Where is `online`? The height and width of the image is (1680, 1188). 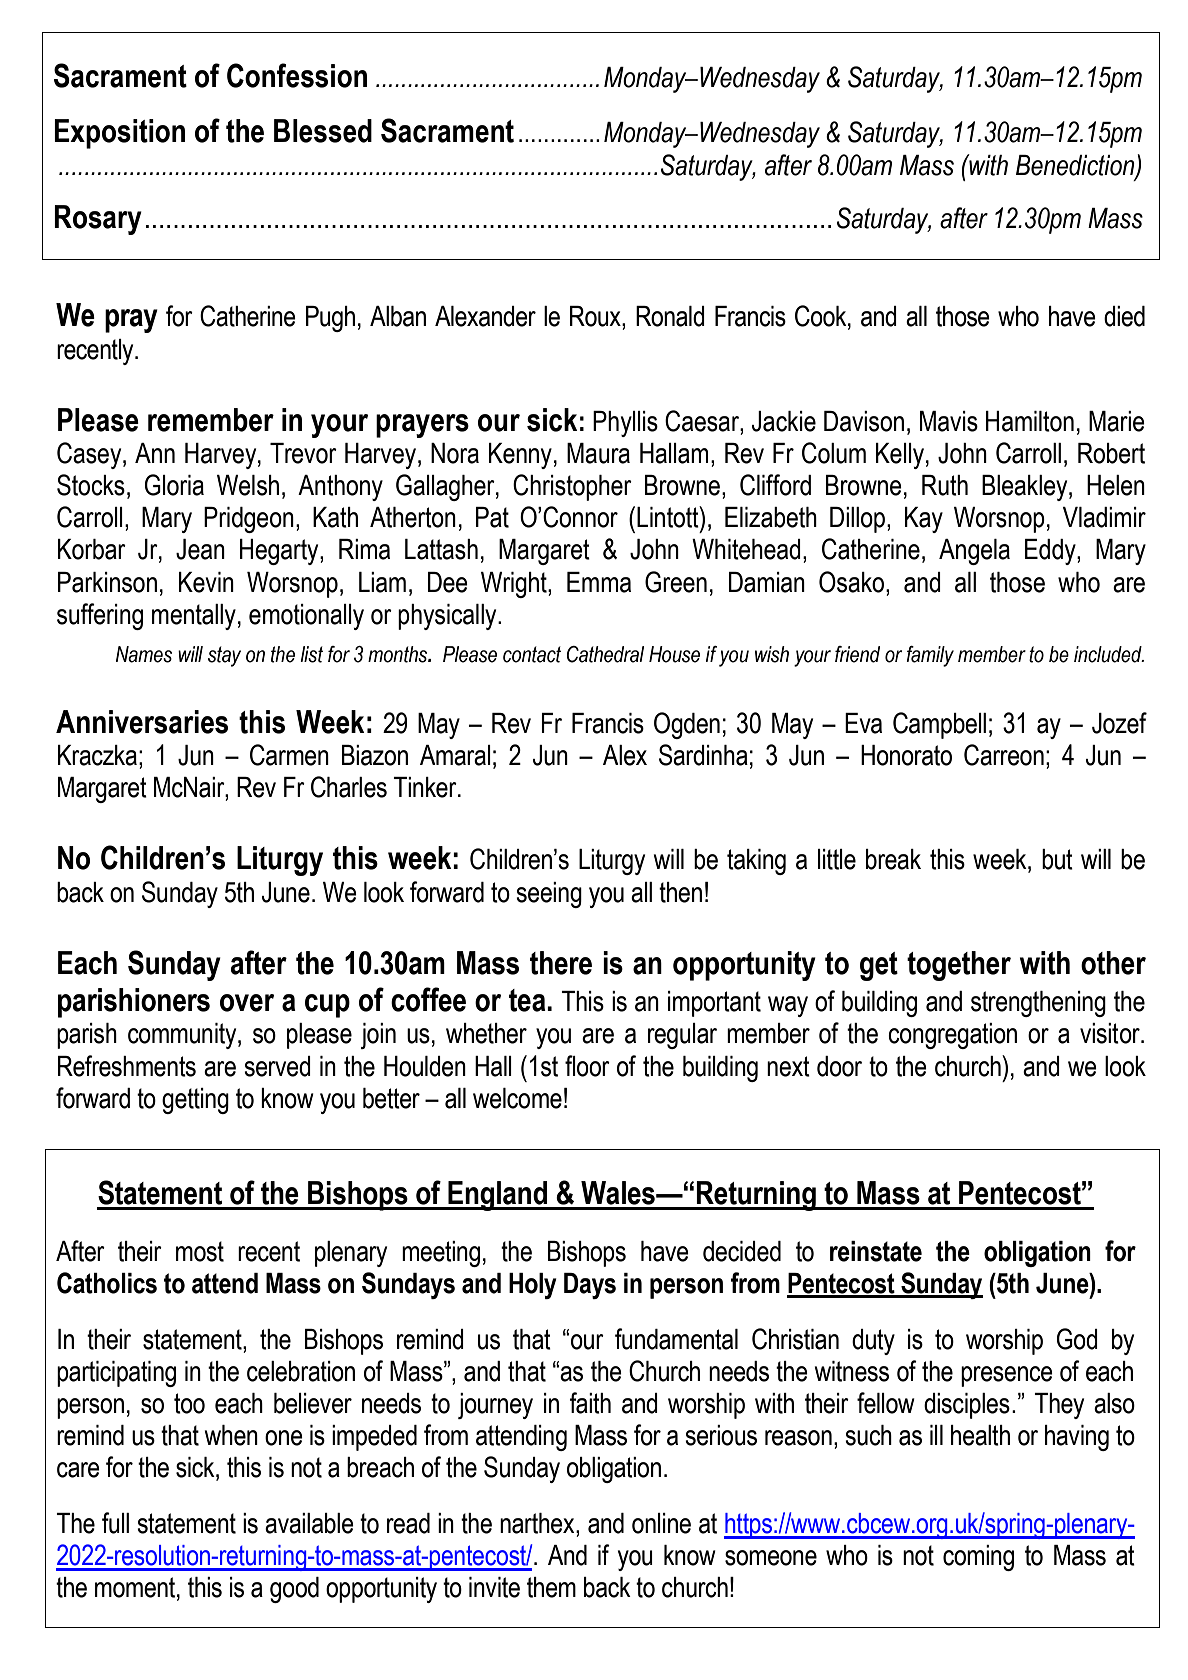
online is located at coordinates (661, 1523).
